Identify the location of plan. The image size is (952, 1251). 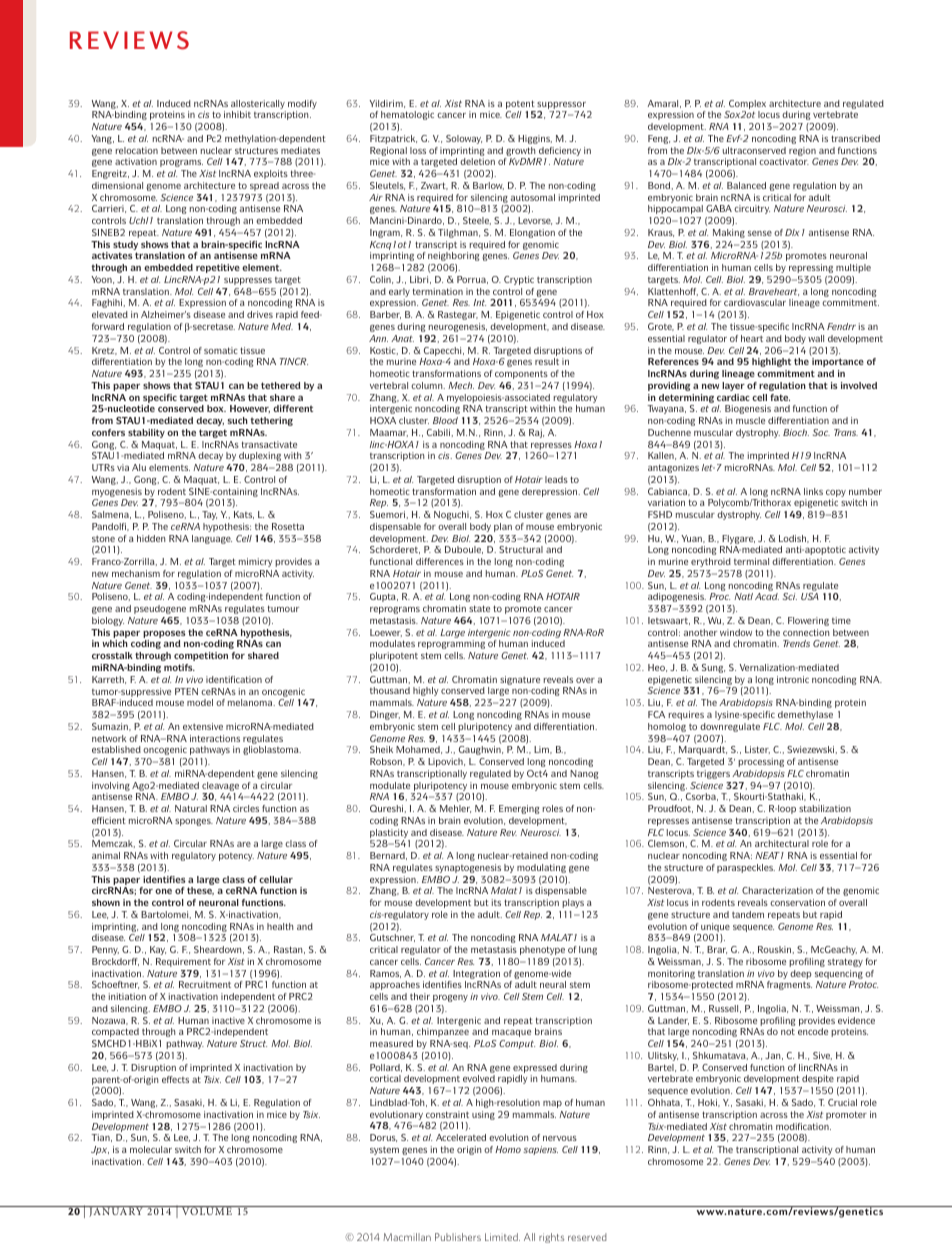
(503, 527).
